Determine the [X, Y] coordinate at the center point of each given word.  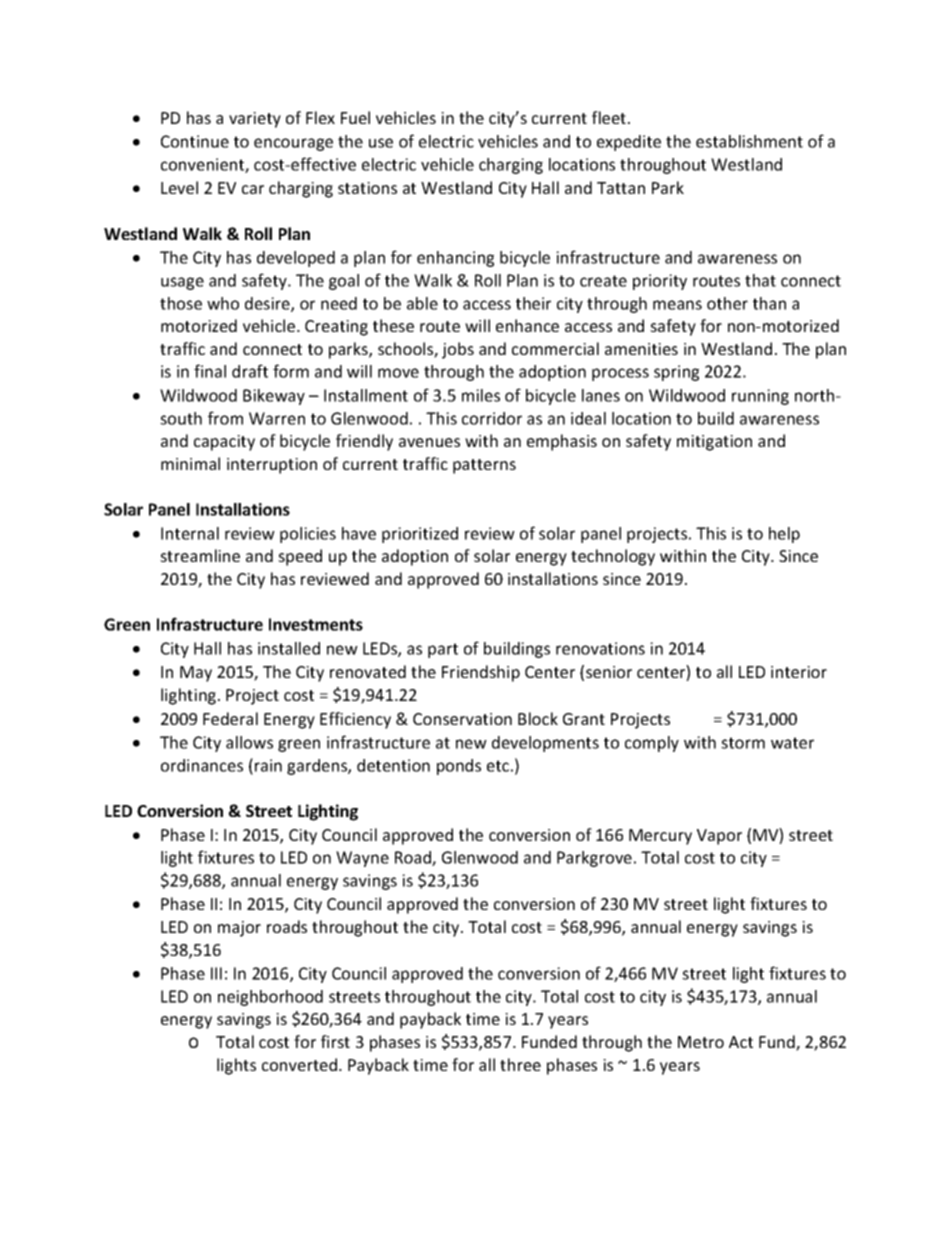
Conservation [462, 719]
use [381, 143]
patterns [484, 466]
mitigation [714, 443]
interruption [272, 466]
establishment [749, 141]
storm [743, 743]
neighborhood [270, 998]
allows [249, 742]
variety [255, 120]
